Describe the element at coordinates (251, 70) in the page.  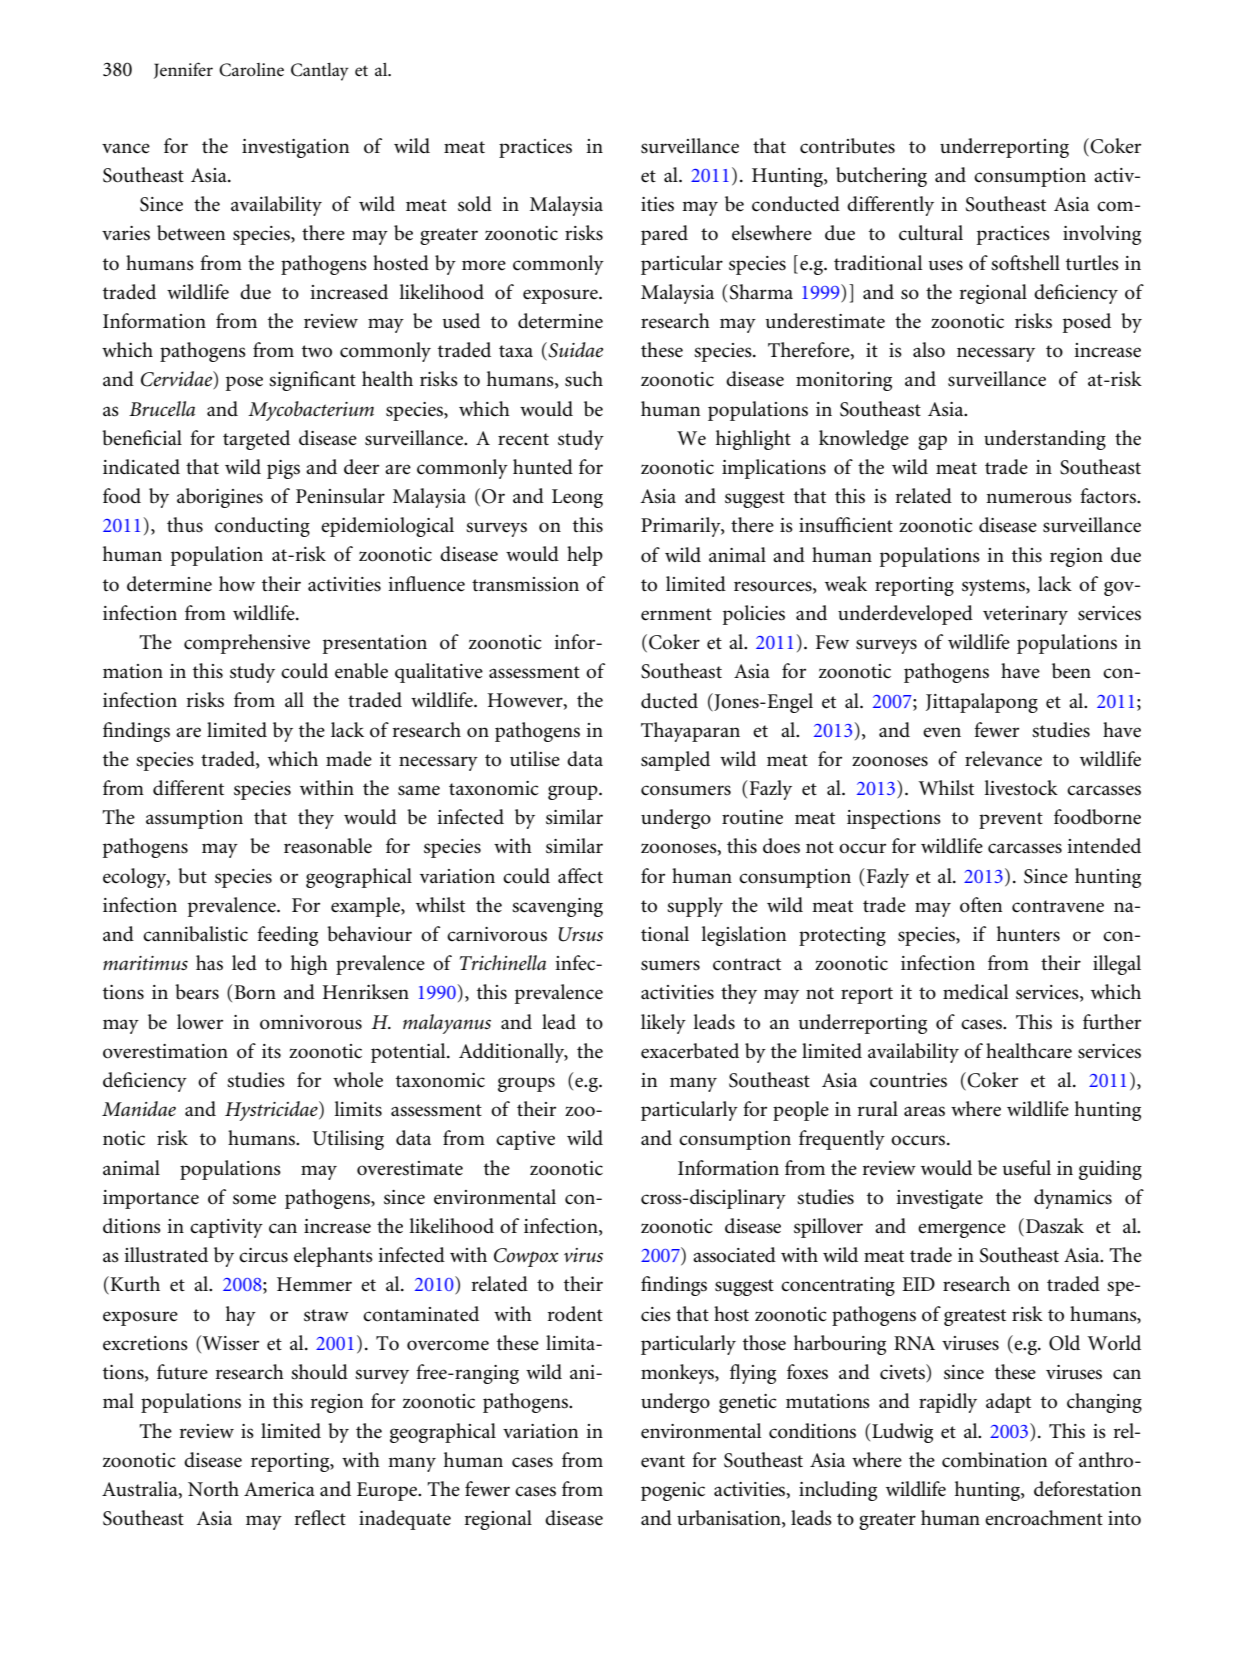
I see `Caroline` at that location.
